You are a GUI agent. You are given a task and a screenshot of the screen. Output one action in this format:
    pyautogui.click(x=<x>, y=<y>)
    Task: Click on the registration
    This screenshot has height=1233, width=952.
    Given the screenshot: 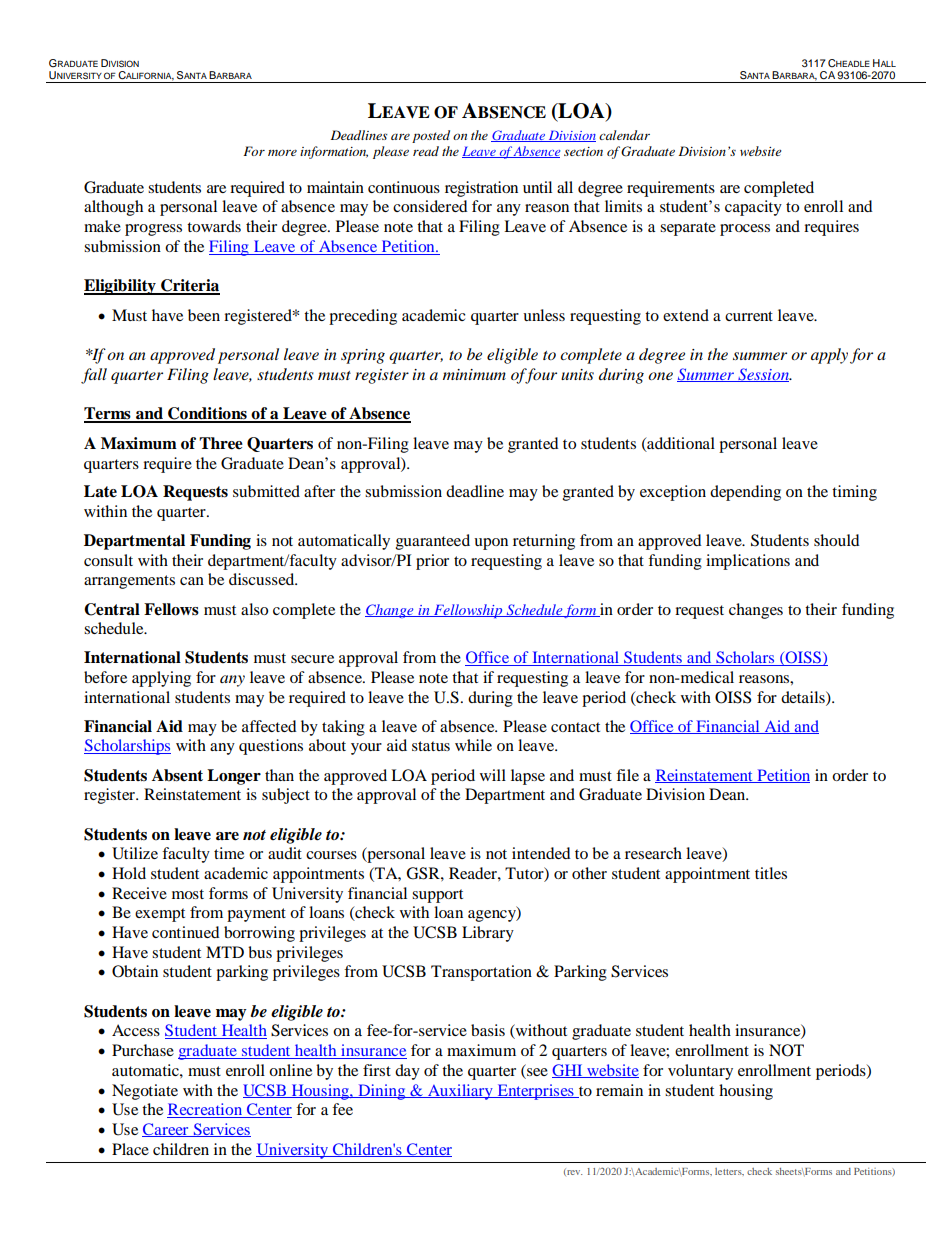 What is the action you would take?
    pyautogui.click(x=481, y=189)
